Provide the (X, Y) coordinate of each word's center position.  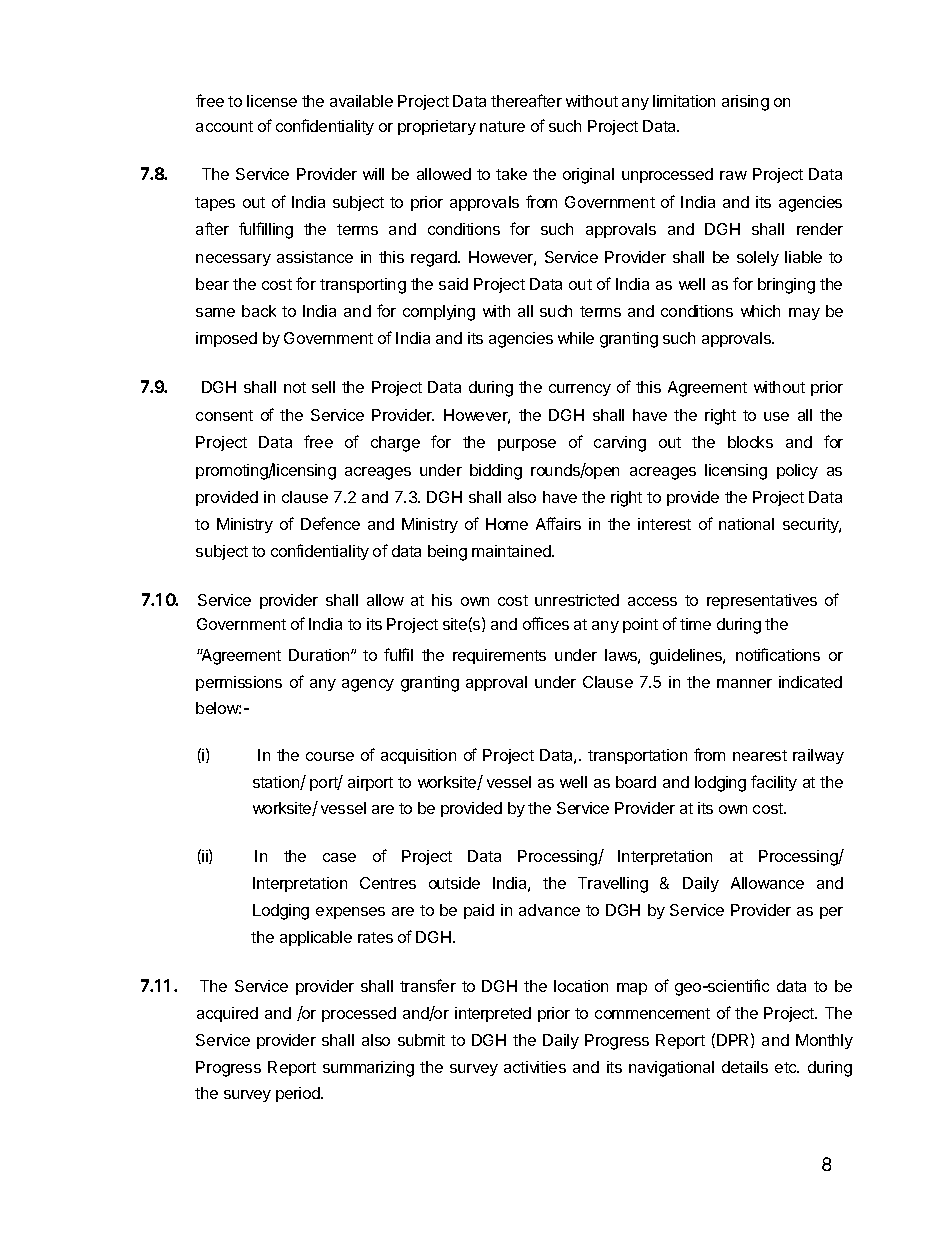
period (299, 1094)
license (272, 101)
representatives (762, 601)
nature (502, 126)
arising (745, 103)
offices (546, 623)
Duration (320, 655)
